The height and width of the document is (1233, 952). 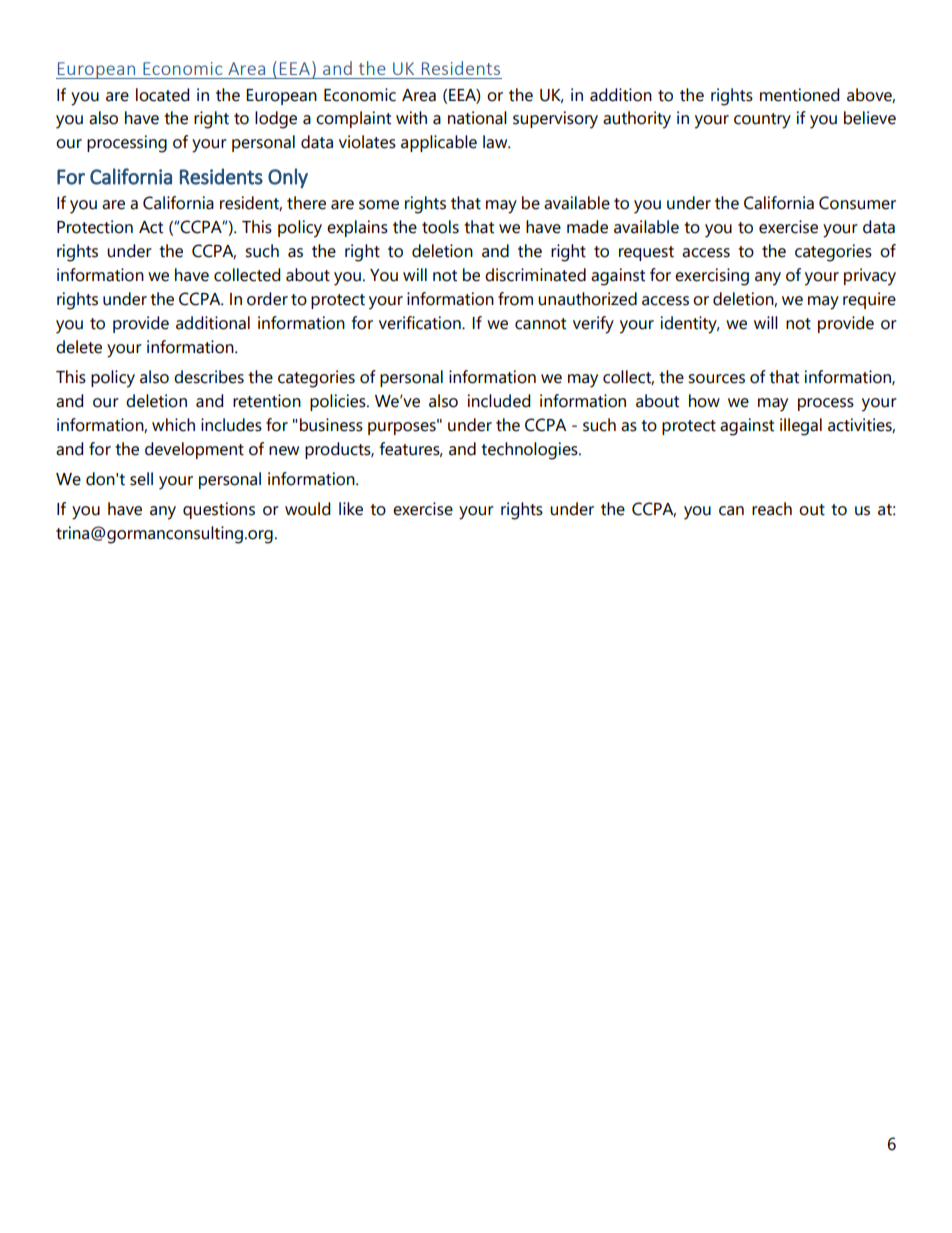 What do you see at coordinates (869, 300) in the document?
I see `require` at bounding box center [869, 300].
